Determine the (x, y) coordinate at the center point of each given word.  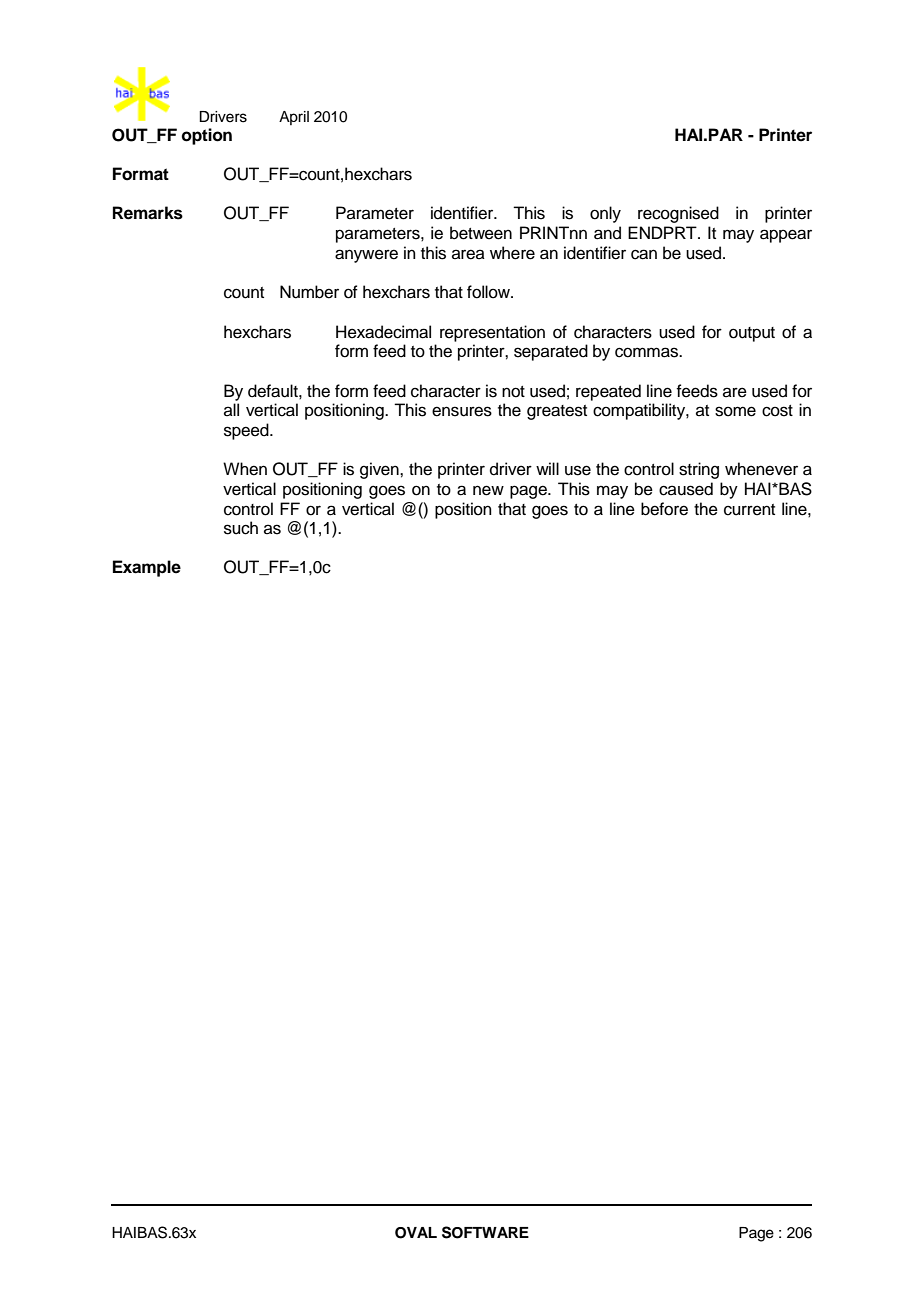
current (749, 510)
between (481, 233)
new (488, 490)
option (207, 136)
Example (147, 568)
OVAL (416, 1233)
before (664, 509)
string (699, 470)
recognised (678, 214)
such (241, 528)
